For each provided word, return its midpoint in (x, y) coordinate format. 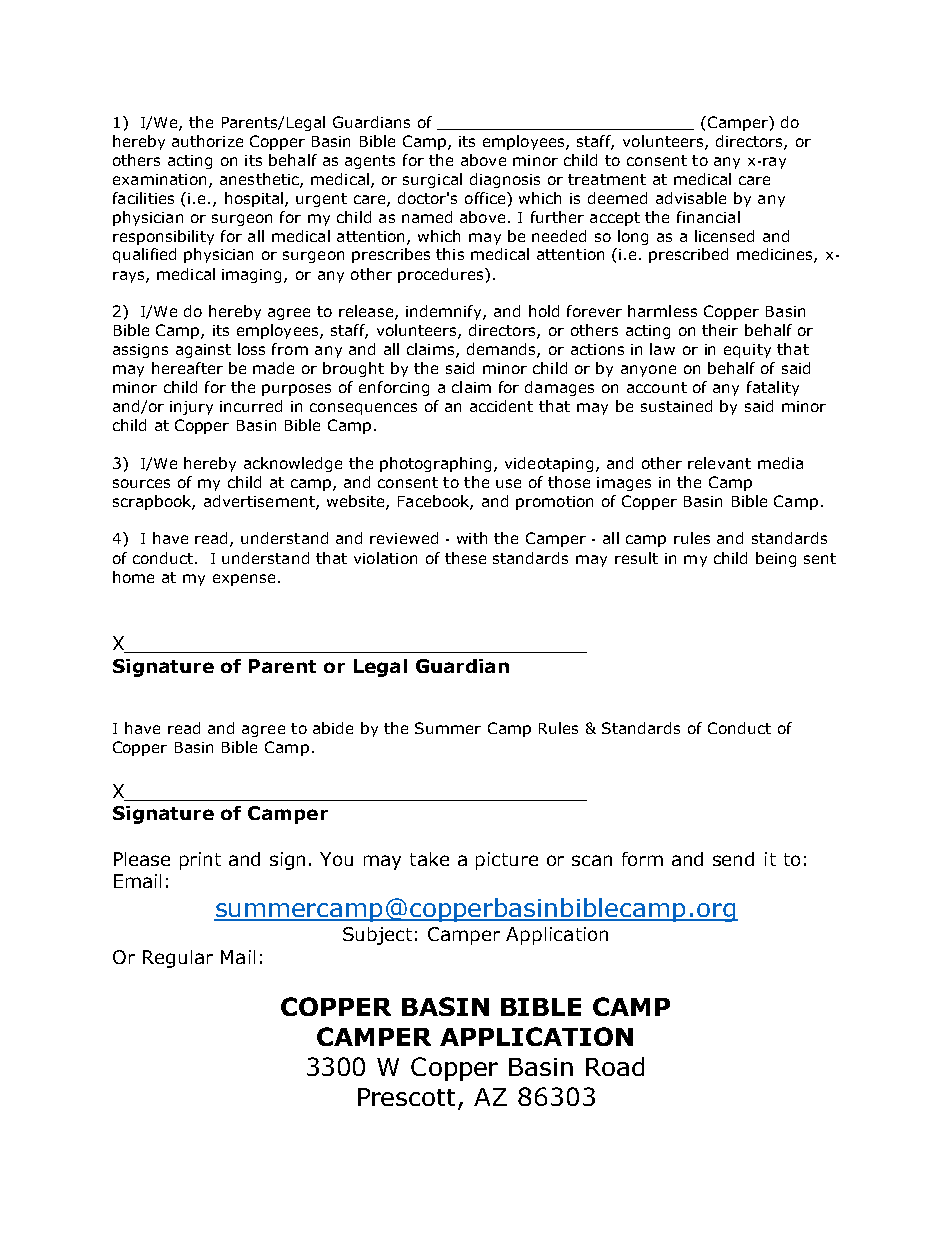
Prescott (408, 1098)
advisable (691, 198)
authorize (207, 141)
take (429, 859)
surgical (432, 180)
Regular (178, 959)
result (636, 558)
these (465, 558)
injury (191, 408)
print (200, 861)
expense (244, 580)
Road (615, 1066)
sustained (676, 406)
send (733, 859)
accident (501, 406)
